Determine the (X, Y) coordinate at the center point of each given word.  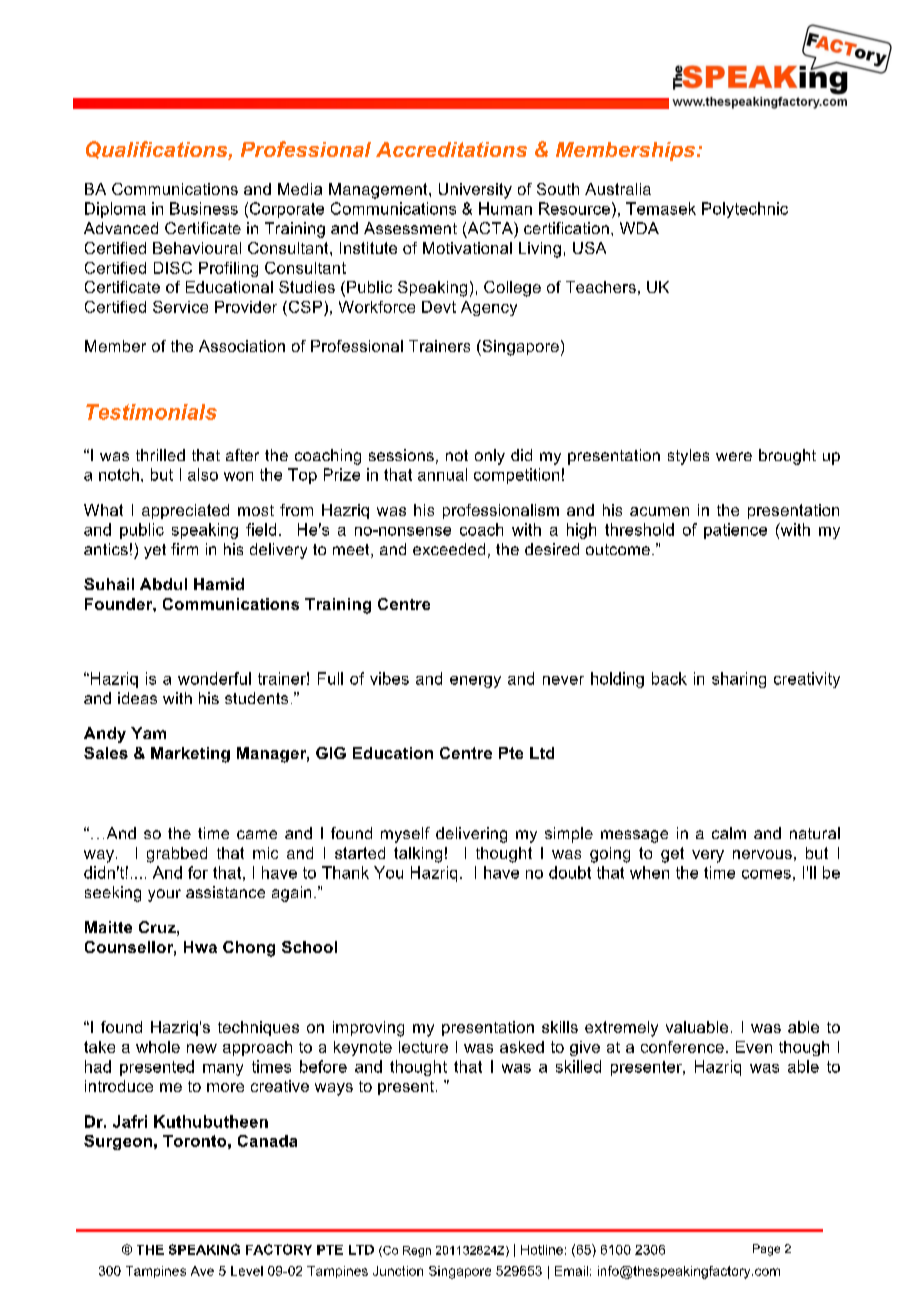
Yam (148, 733)
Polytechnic (745, 210)
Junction (398, 1271)
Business (204, 208)
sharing (739, 680)
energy (475, 682)
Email (571, 1271)
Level (247, 1271)
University (475, 191)
